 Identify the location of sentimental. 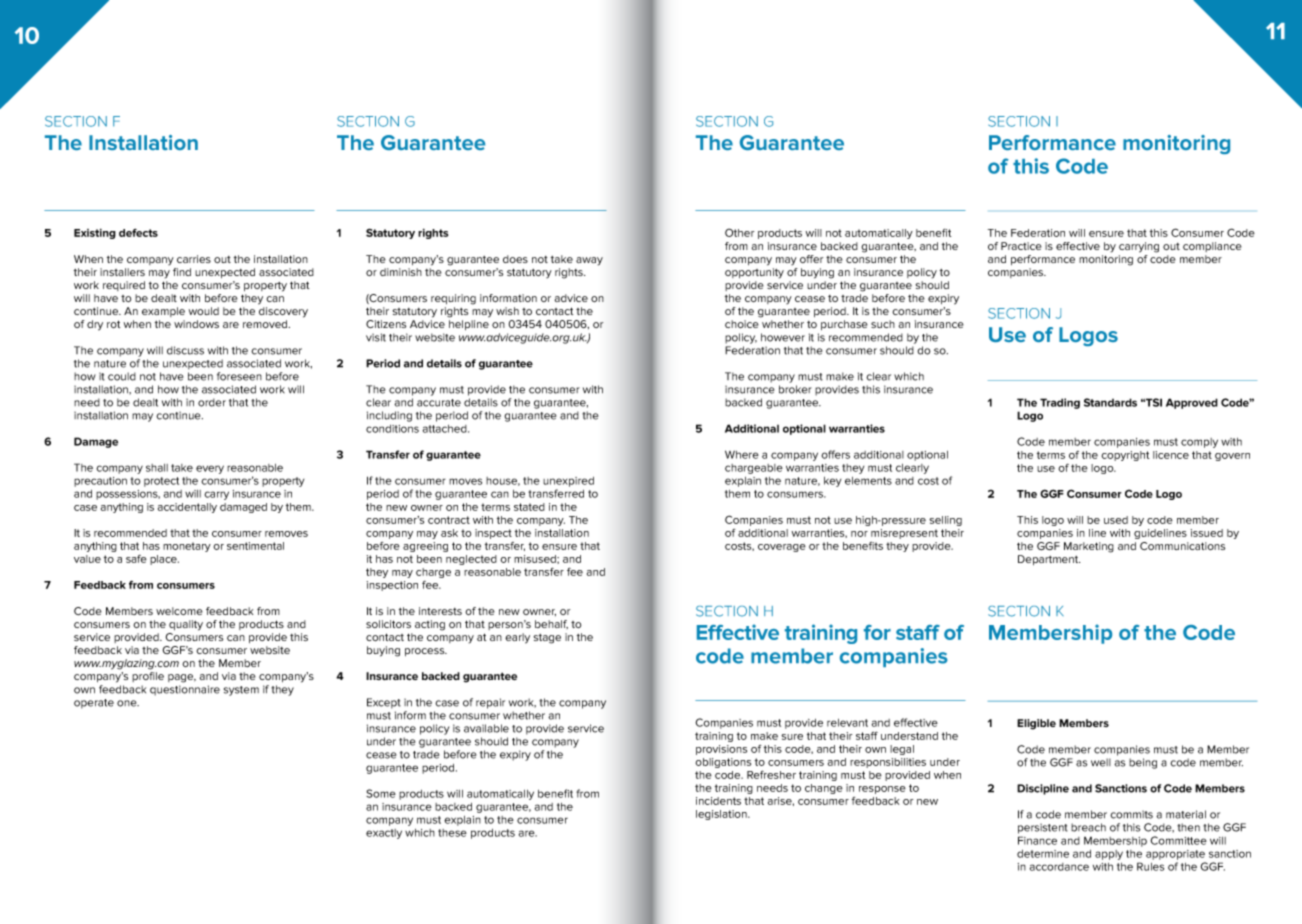
(255, 546).
